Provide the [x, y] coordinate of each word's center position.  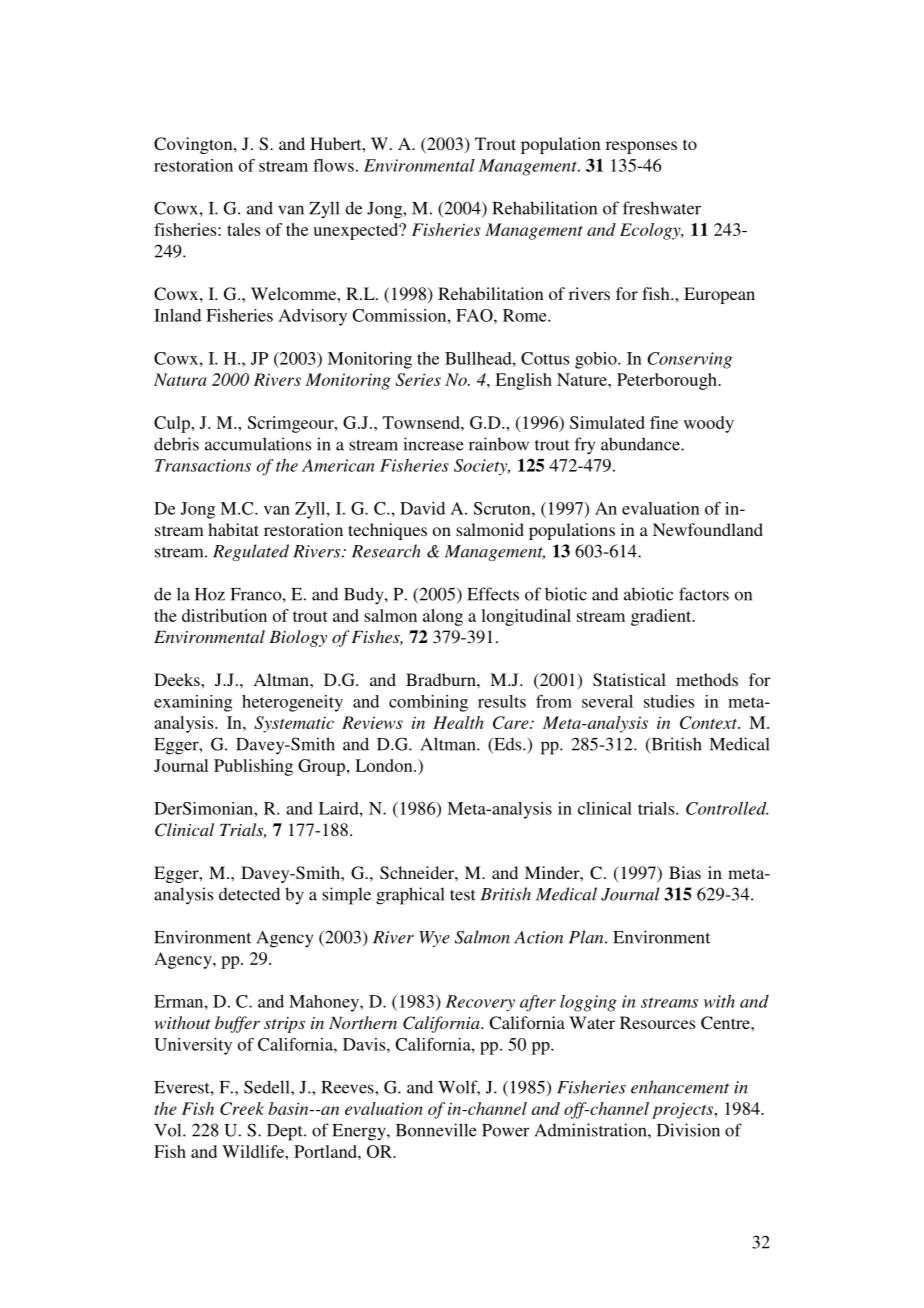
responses [641, 147]
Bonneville [436, 1130]
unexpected [357, 231]
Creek [242, 1108]
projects [684, 1110]
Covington [194, 145]
